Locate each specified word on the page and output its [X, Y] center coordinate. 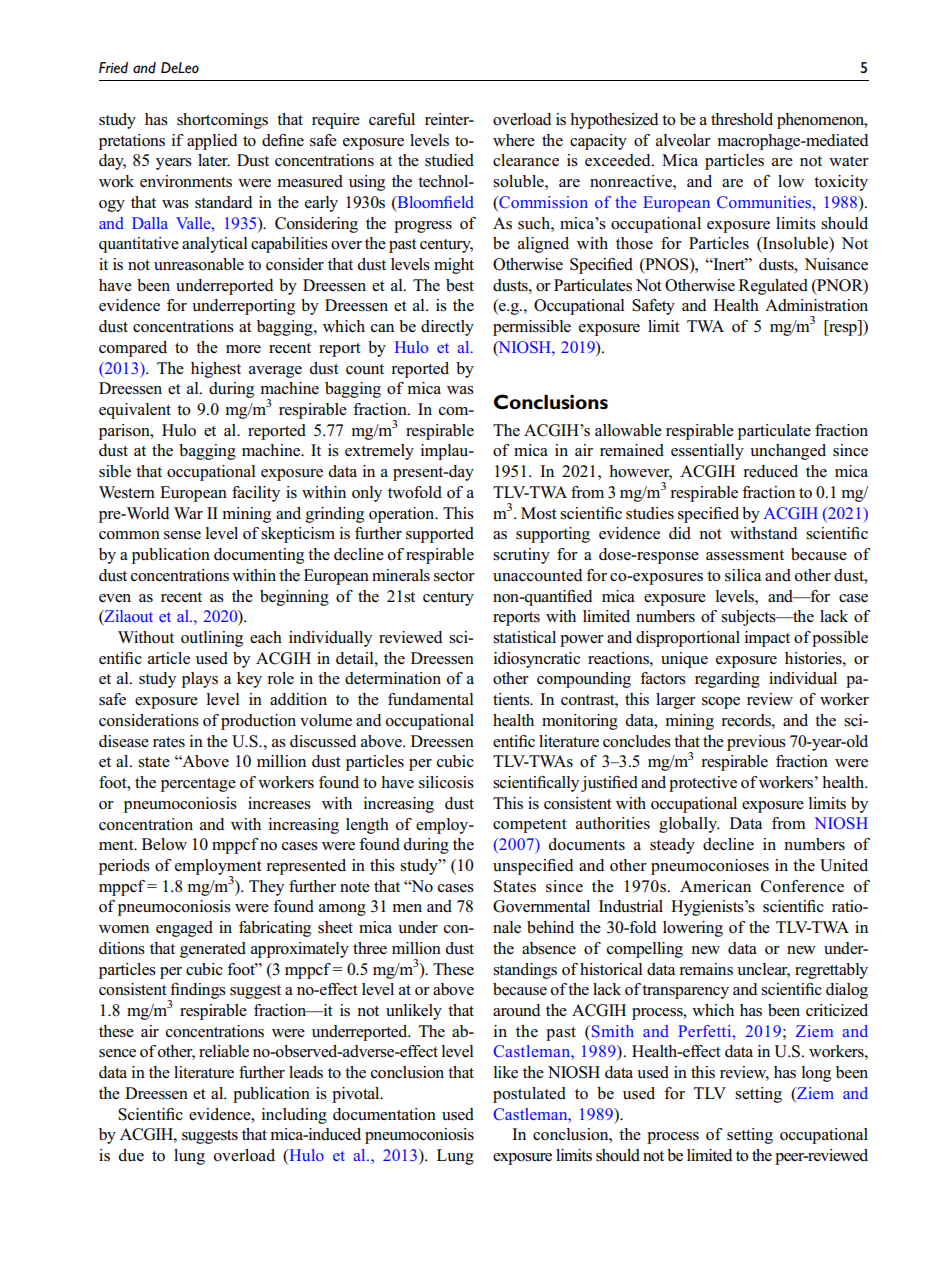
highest [216, 370]
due [131, 1155]
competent [530, 826]
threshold [742, 119]
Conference [802, 886]
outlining [212, 639]
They [266, 888]
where [514, 140]
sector [454, 576]
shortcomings [222, 121]
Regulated [773, 287]
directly [447, 328]
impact [767, 639]
